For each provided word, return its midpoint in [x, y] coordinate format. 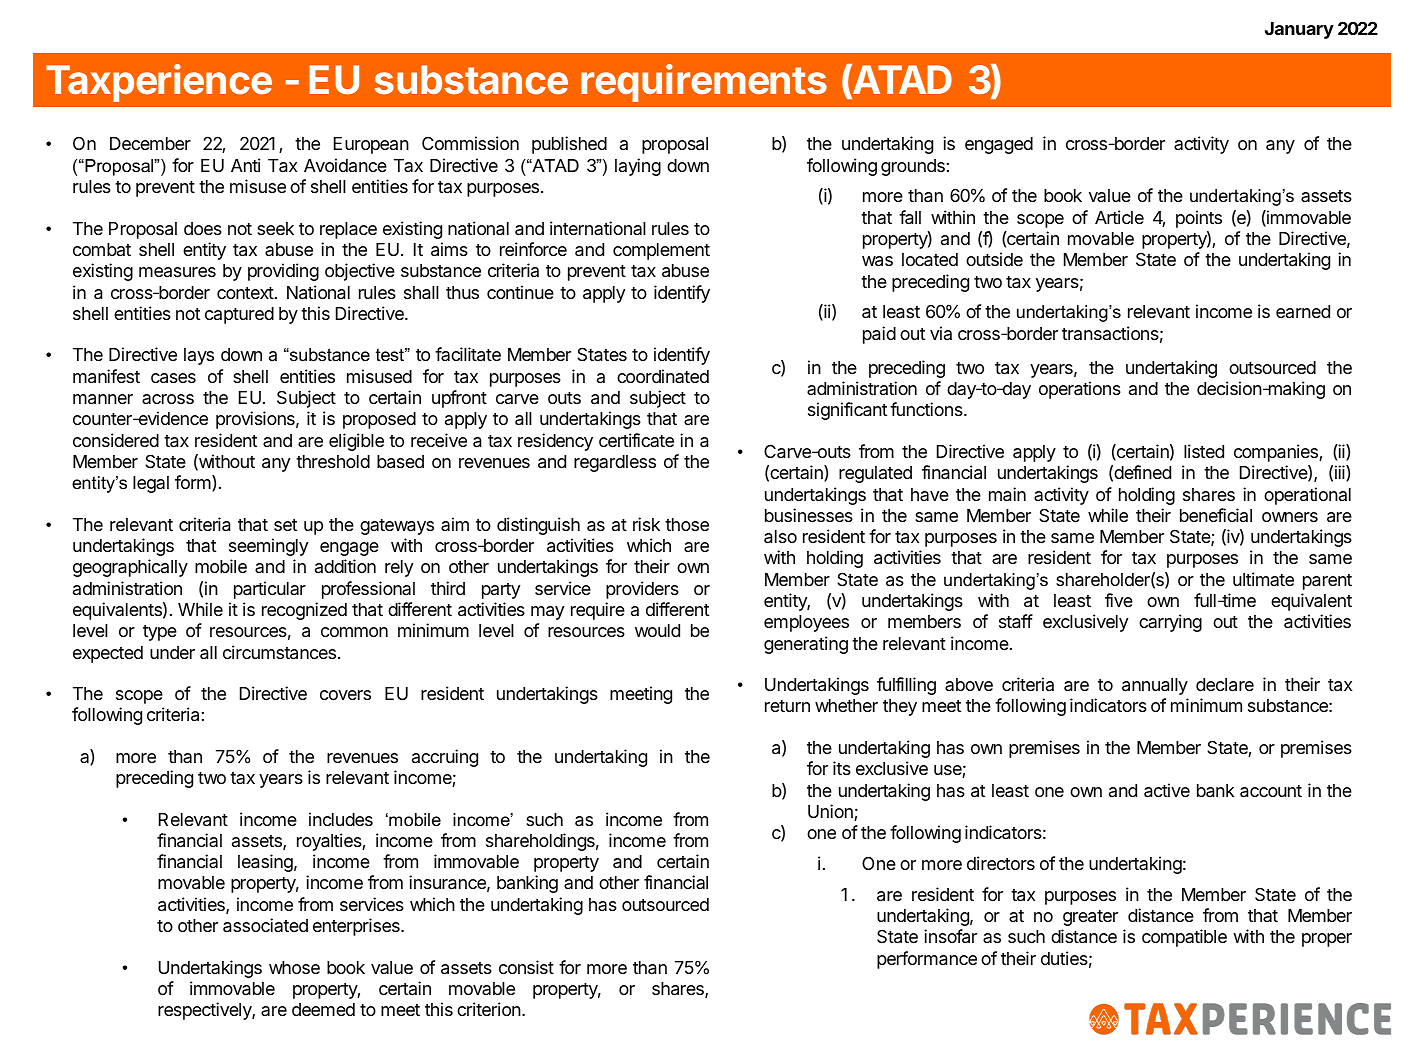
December [150, 143]
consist [526, 967]
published [569, 145]
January [1299, 30]
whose [294, 967]
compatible [1184, 938]
